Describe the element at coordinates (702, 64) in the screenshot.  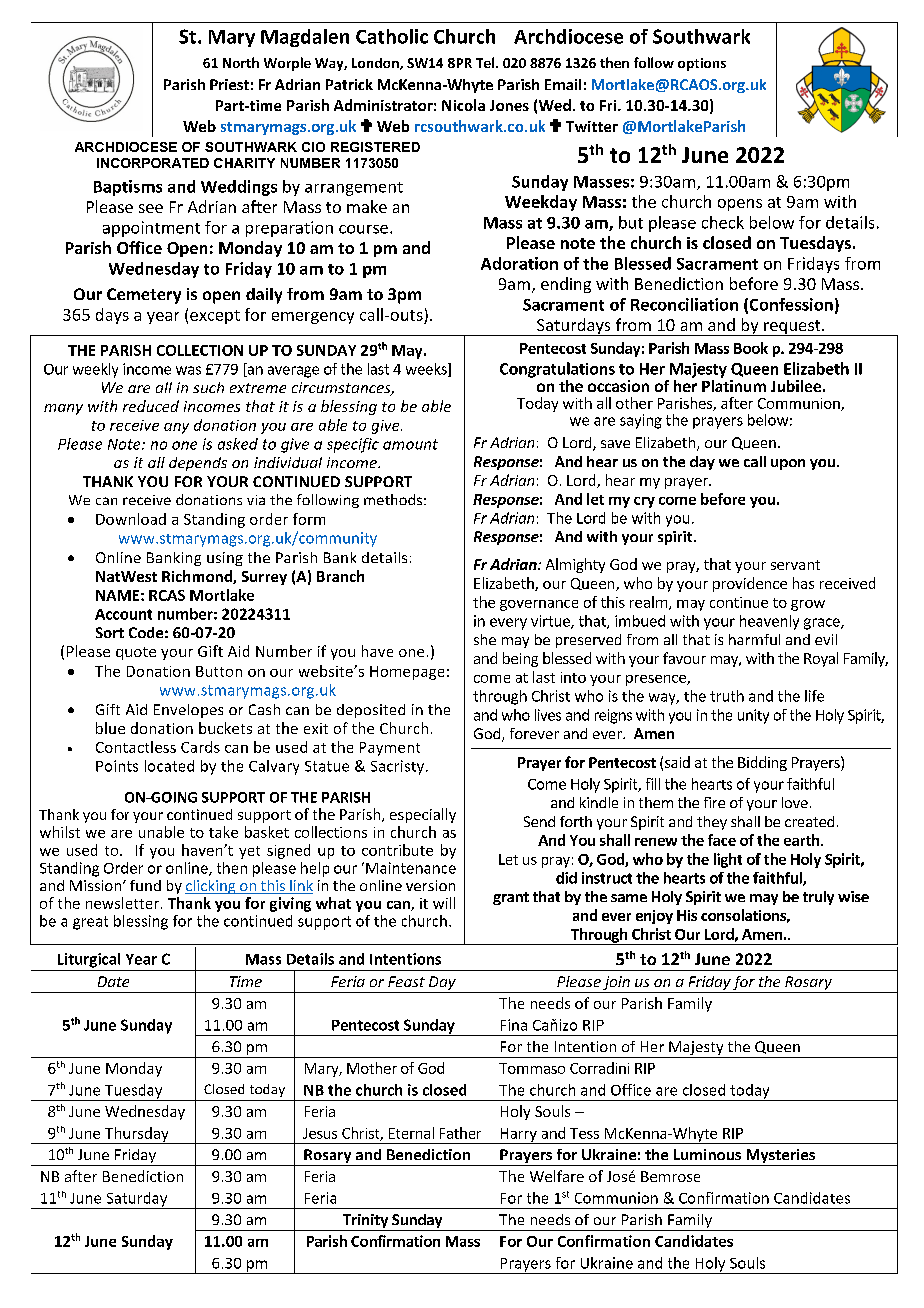
I see `options` at that location.
